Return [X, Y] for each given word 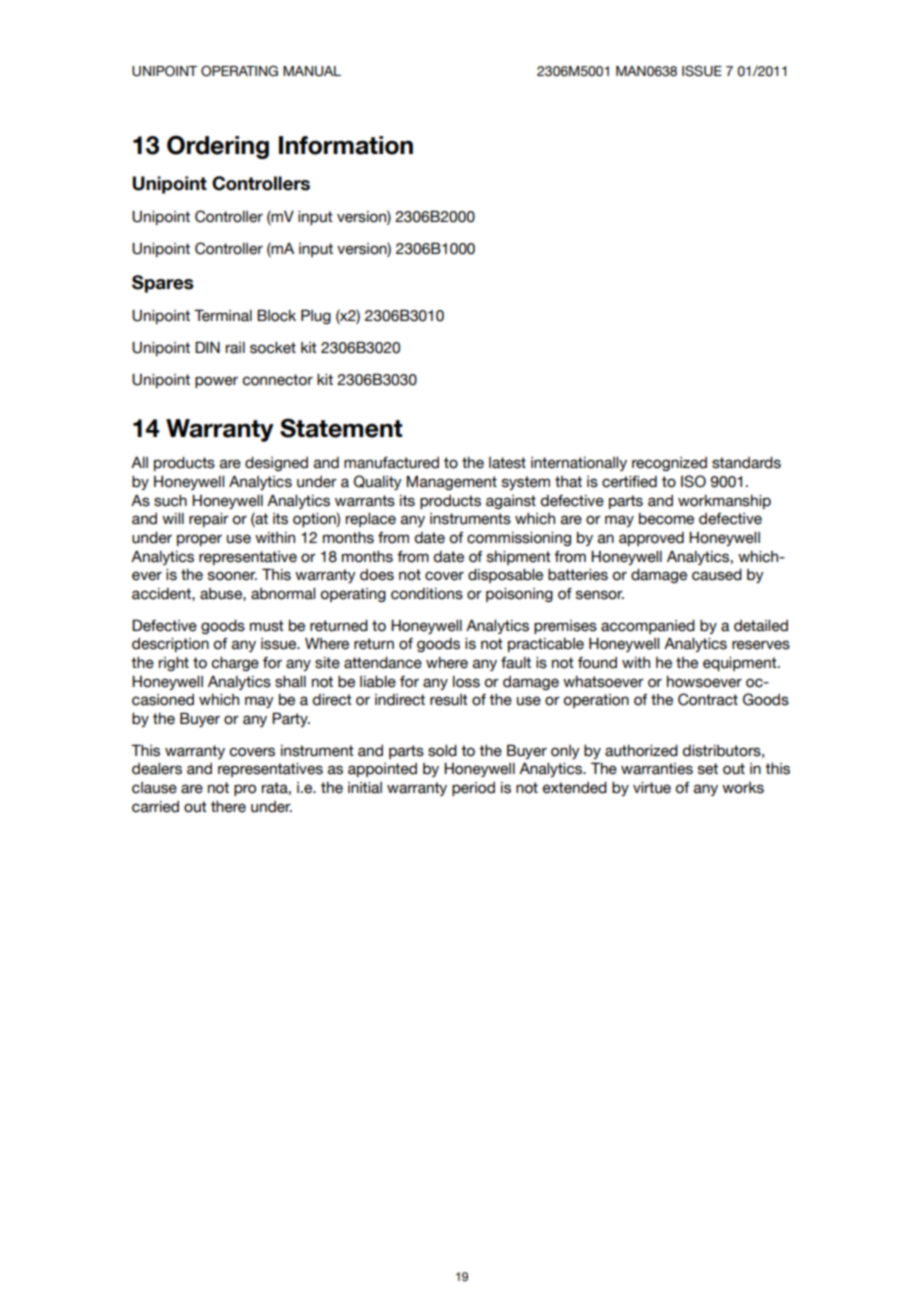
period [473, 789]
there [228, 807]
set [708, 769]
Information [346, 145]
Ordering [218, 147]
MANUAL [312, 71]
